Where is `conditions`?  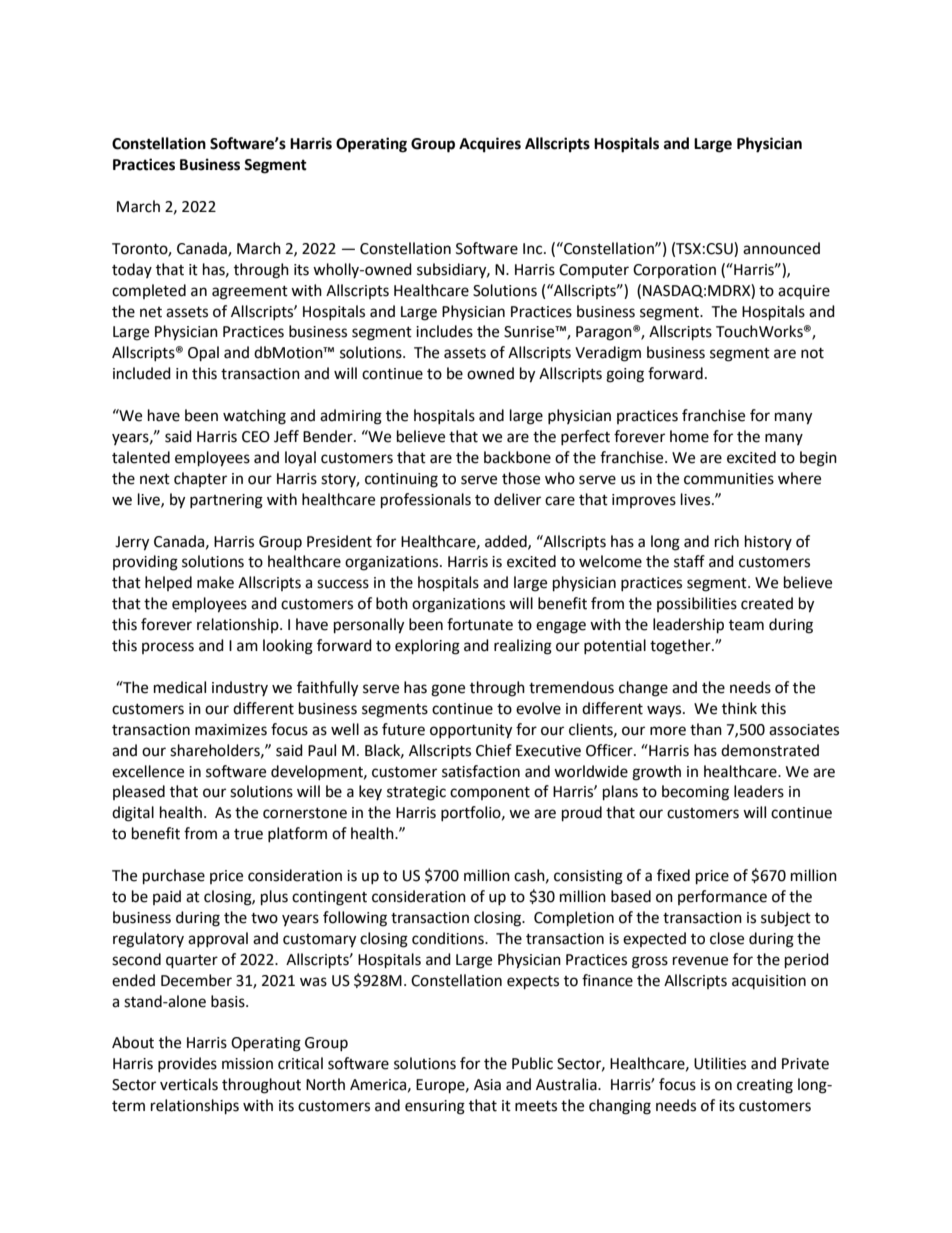 conditions is located at coordinates (449, 938).
